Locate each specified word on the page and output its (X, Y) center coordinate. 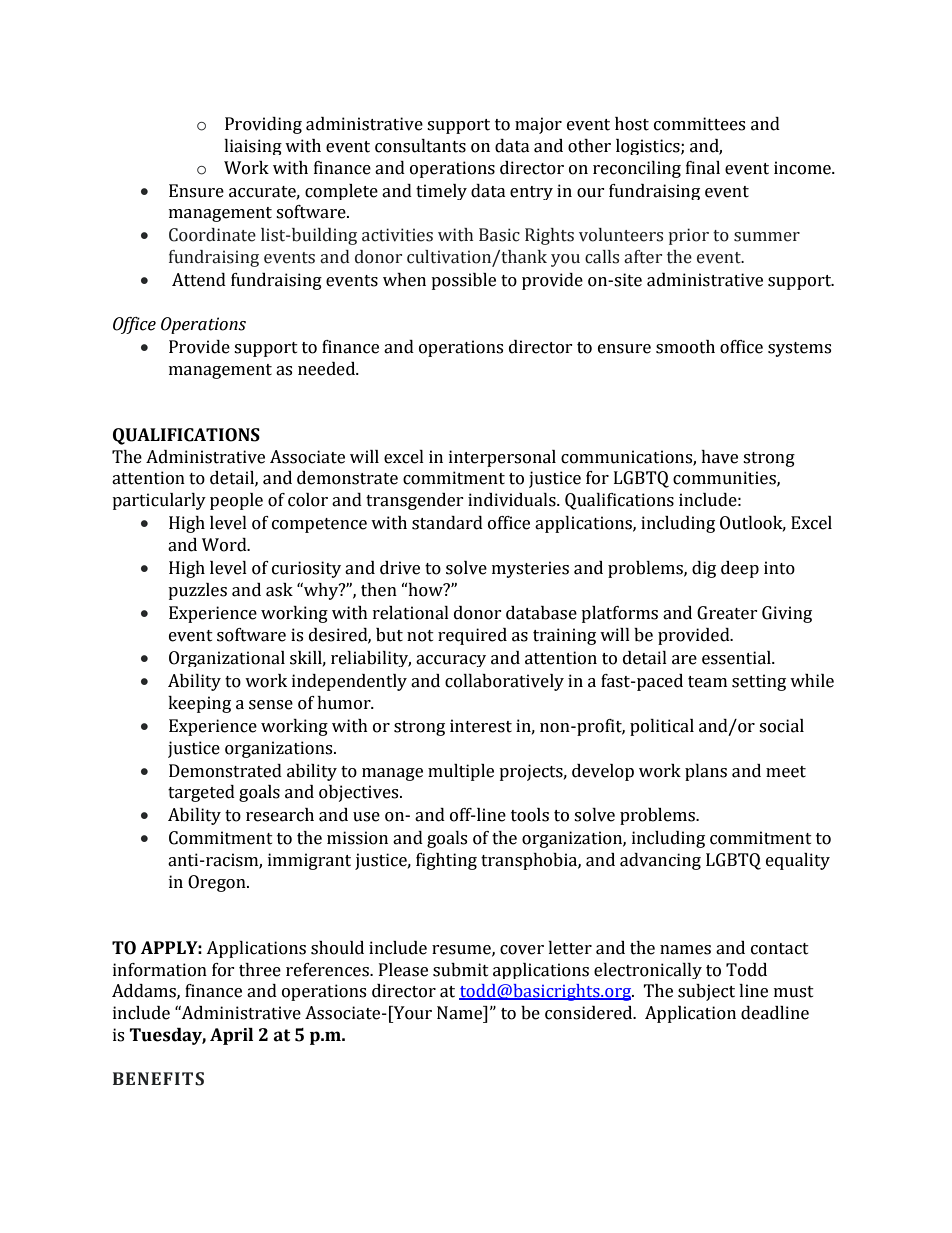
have (719, 457)
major (538, 125)
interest (481, 726)
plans (706, 772)
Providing (263, 125)
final (703, 168)
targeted (201, 793)
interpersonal (502, 458)
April (231, 1036)
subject (706, 992)
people (236, 501)
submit (461, 970)
